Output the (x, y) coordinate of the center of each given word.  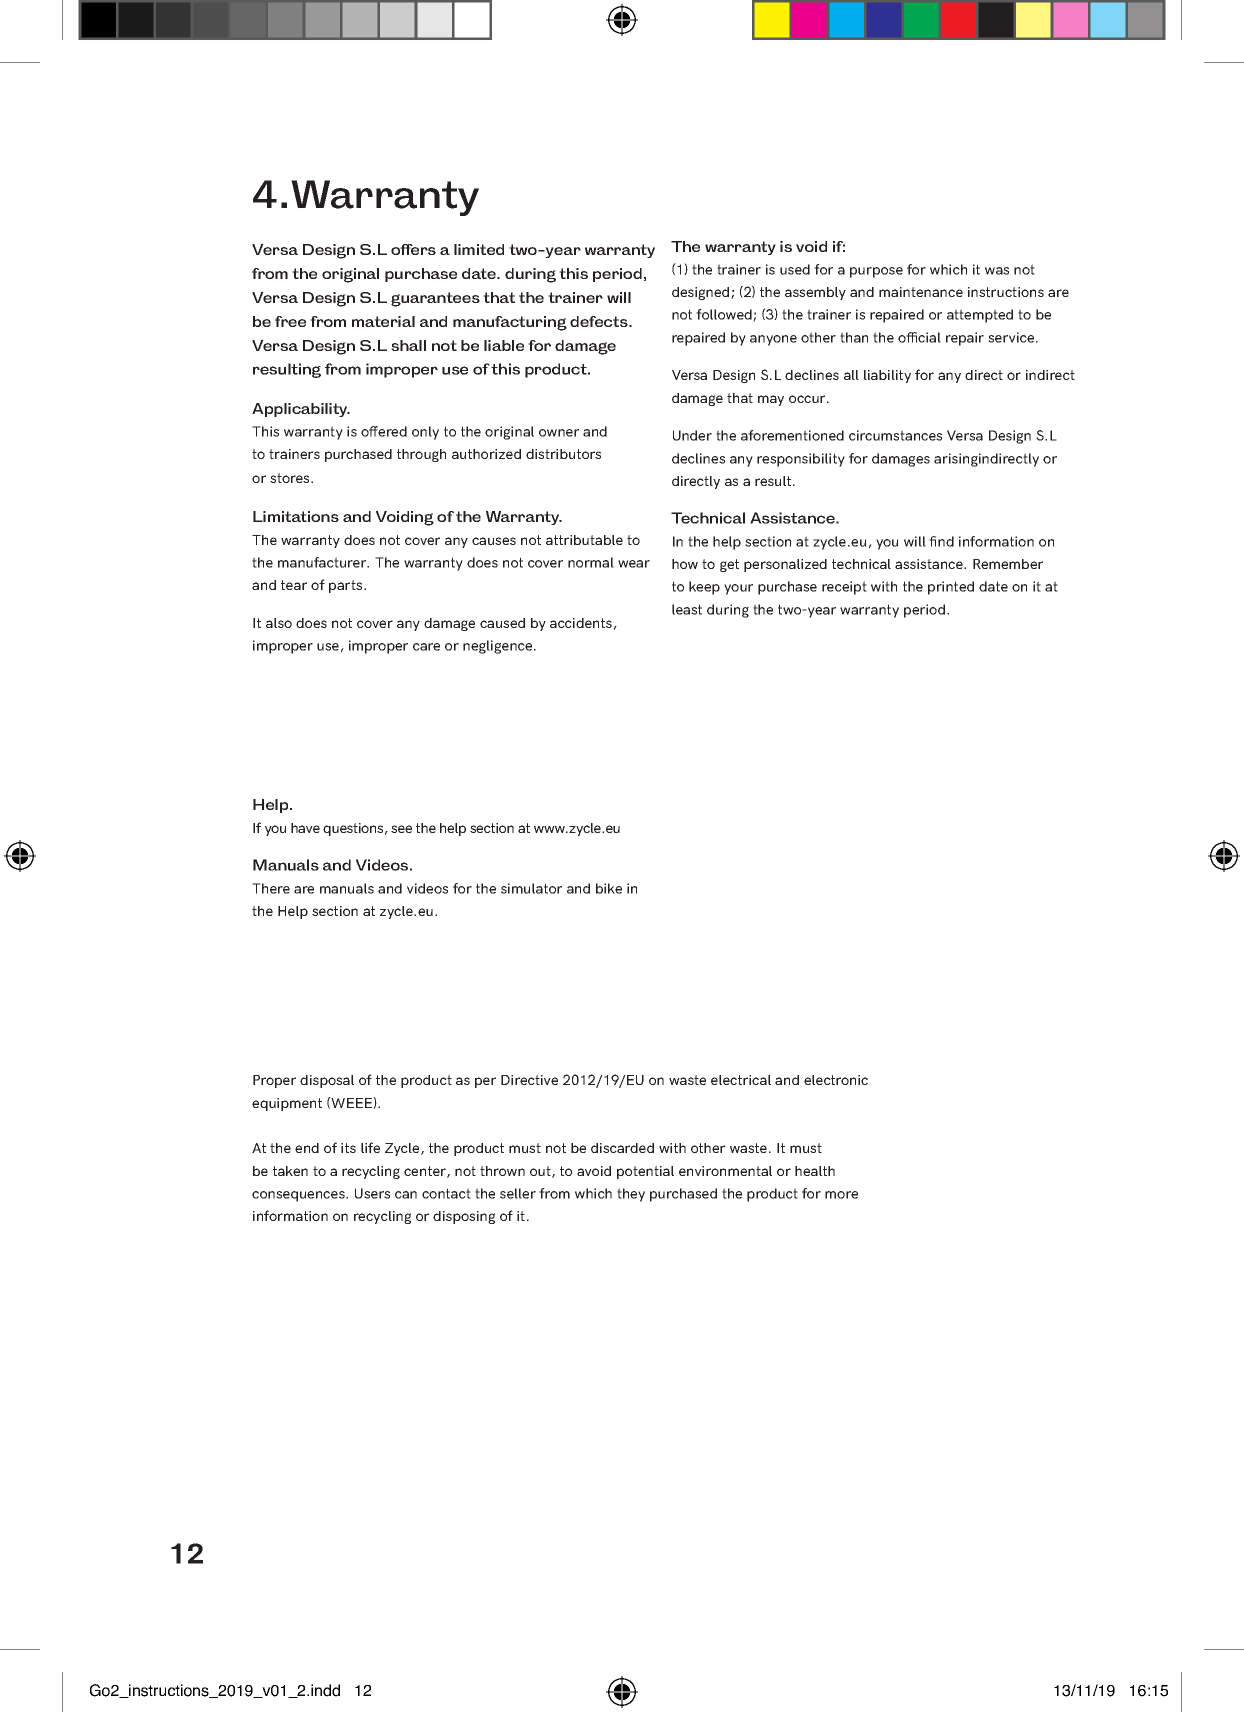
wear (634, 564)
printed (951, 588)
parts (347, 586)
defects (600, 321)
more (841, 1195)
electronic (836, 1080)
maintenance (921, 292)
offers (413, 249)
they (631, 1195)
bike (609, 888)
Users (372, 1193)
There (271, 888)
